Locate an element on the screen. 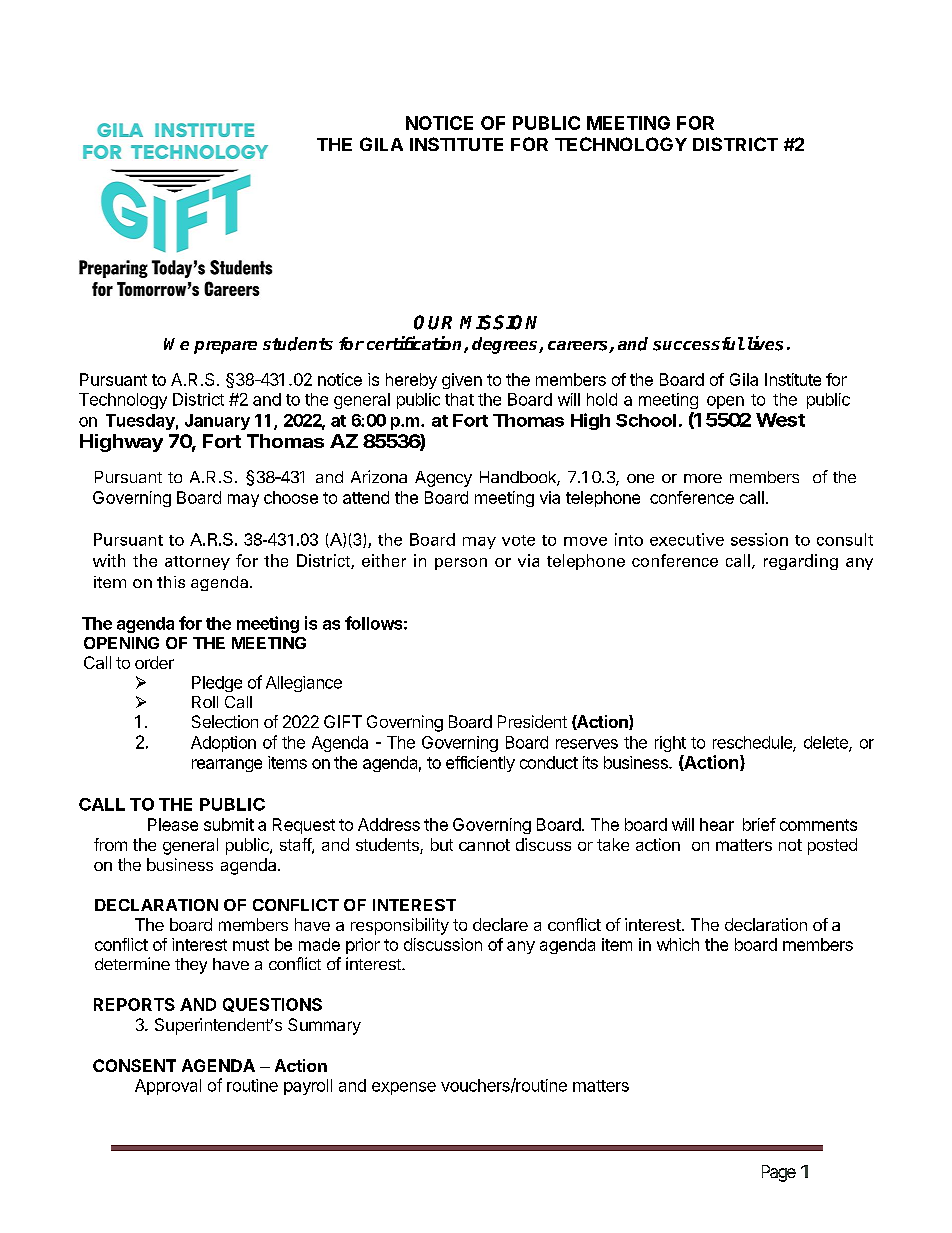  regarding is located at coordinates (801, 562).
